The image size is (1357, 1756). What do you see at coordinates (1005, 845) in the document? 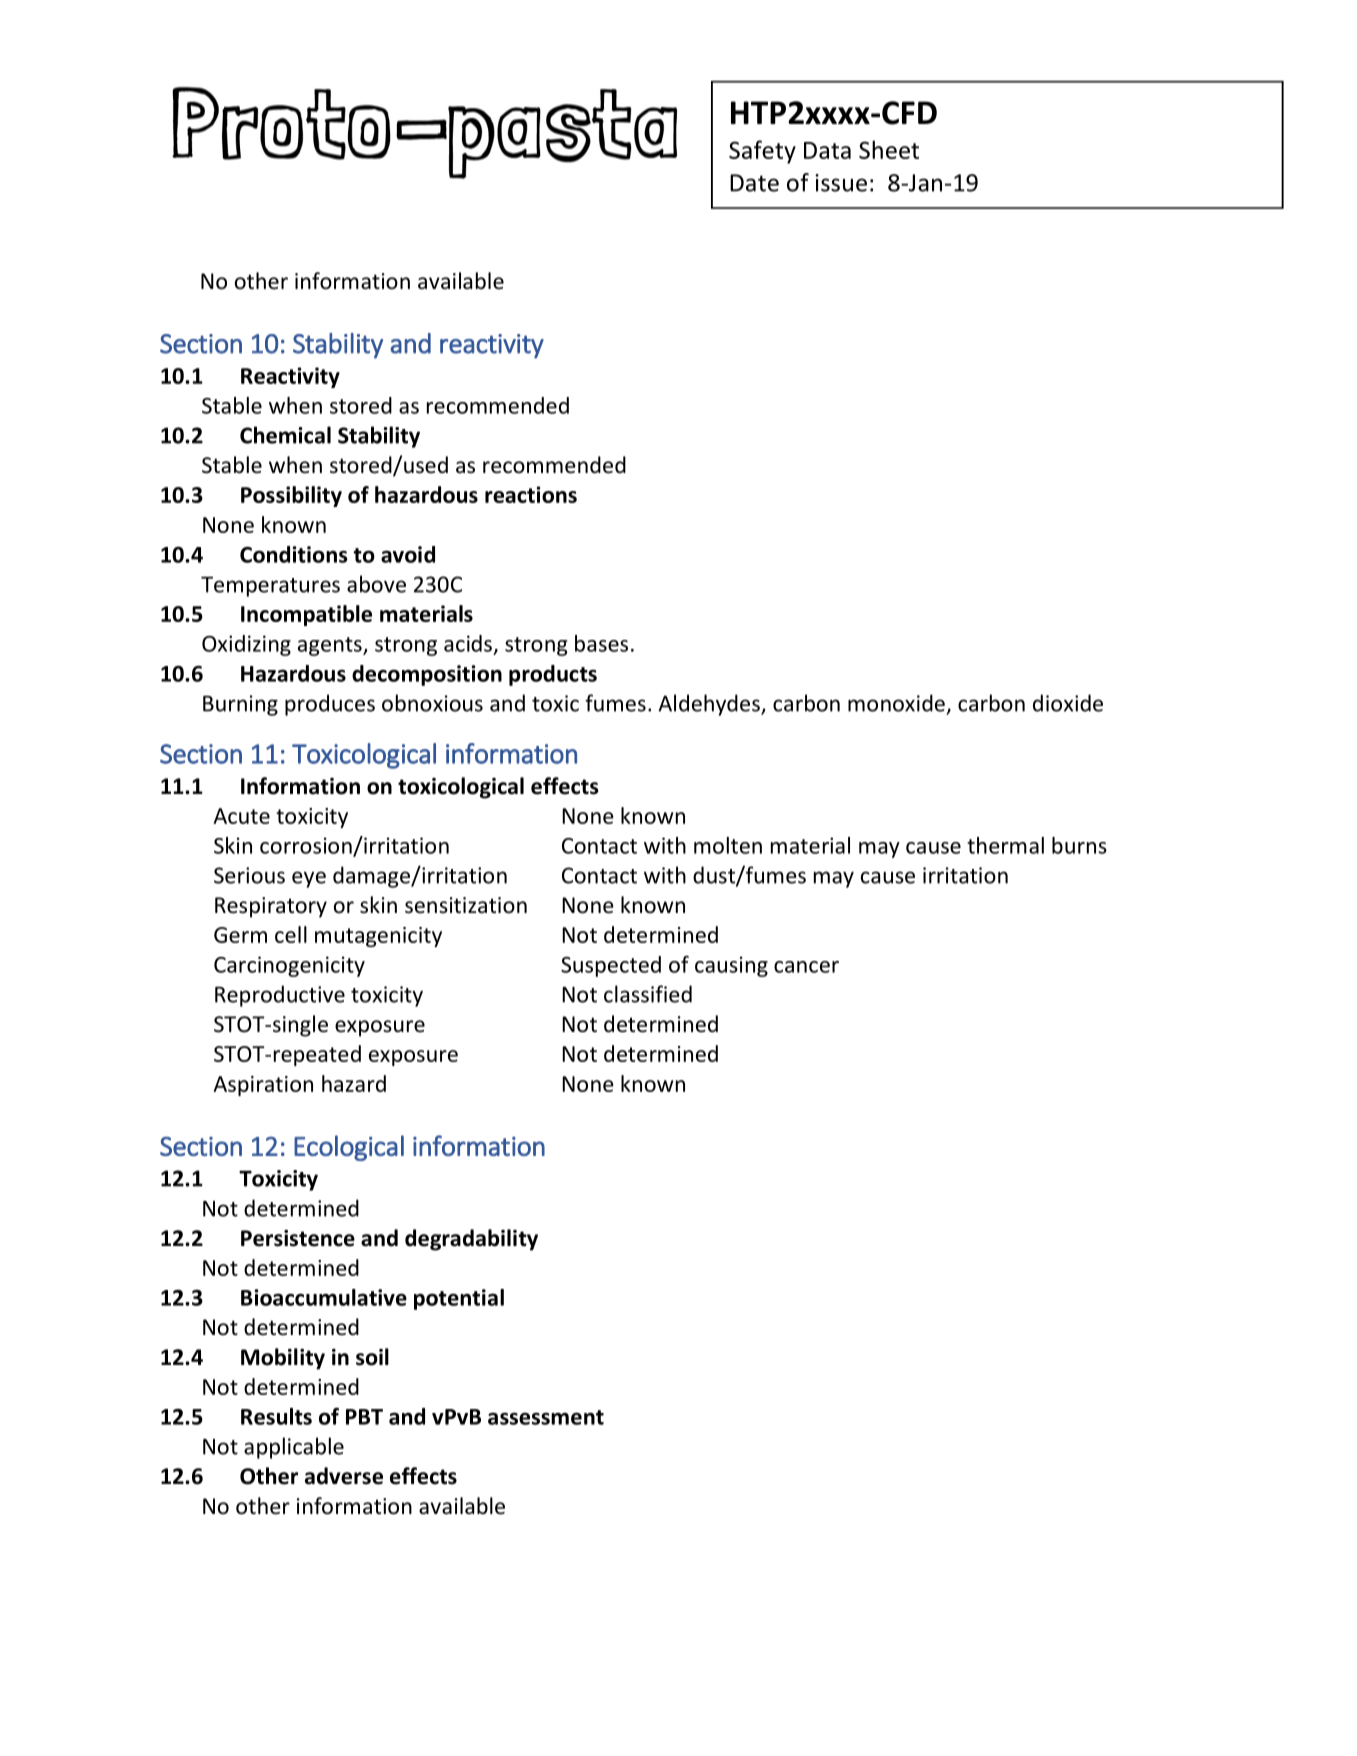
I see `thermal` at bounding box center [1005, 845].
